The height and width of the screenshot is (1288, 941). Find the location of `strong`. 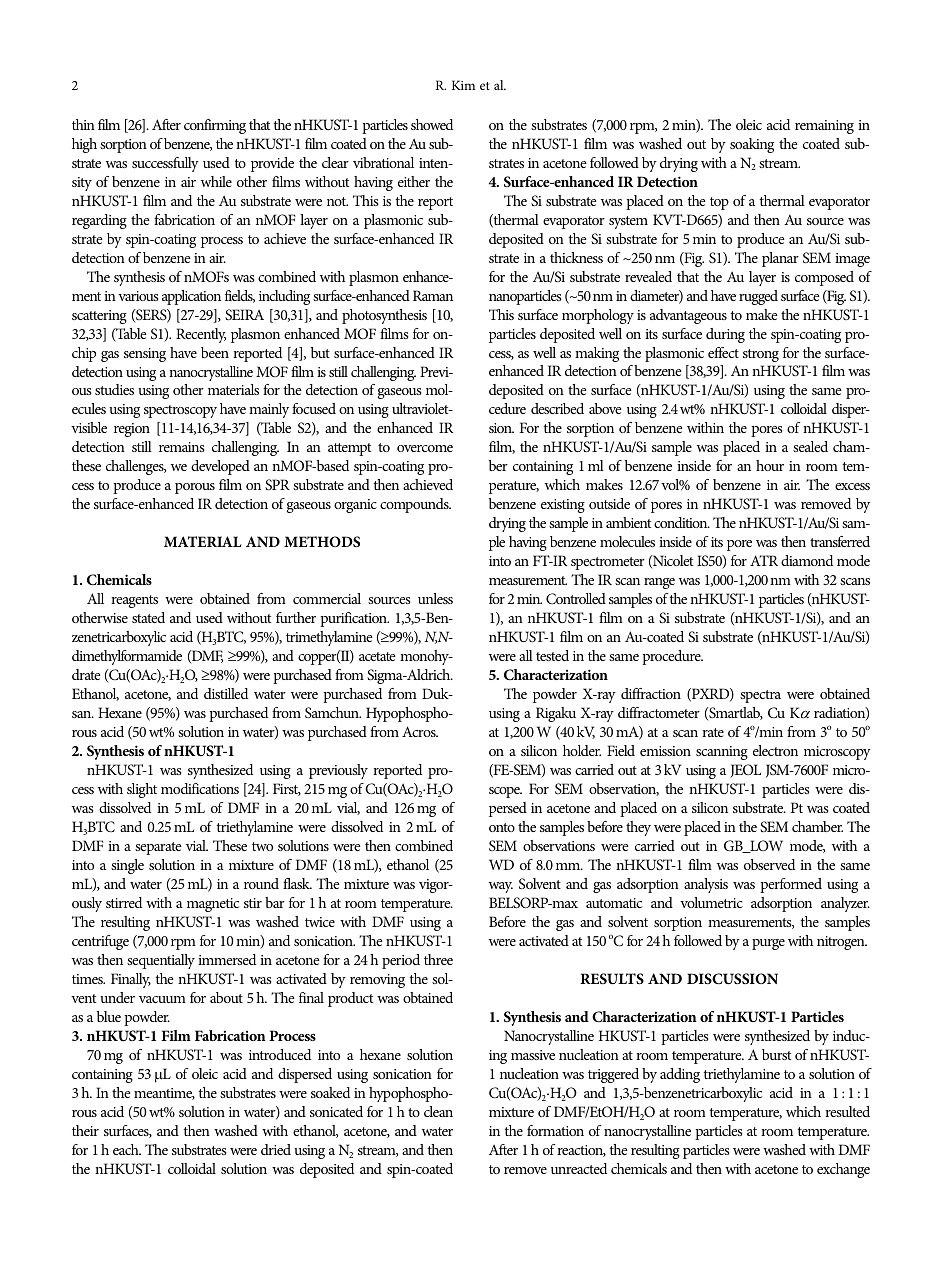

strong is located at coordinates (761, 355).
